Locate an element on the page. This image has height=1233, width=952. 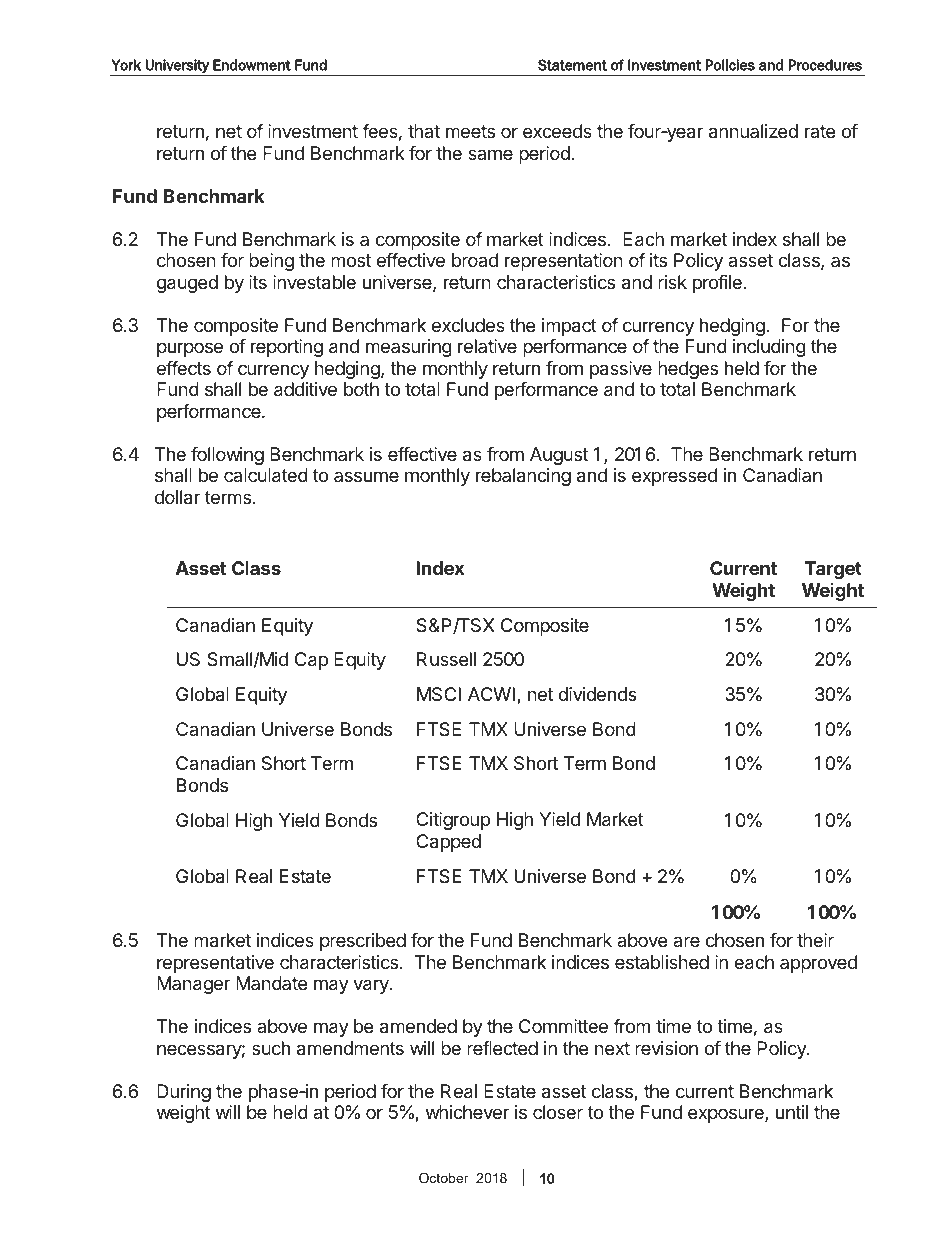
During is located at coordinates (184, 1093).
